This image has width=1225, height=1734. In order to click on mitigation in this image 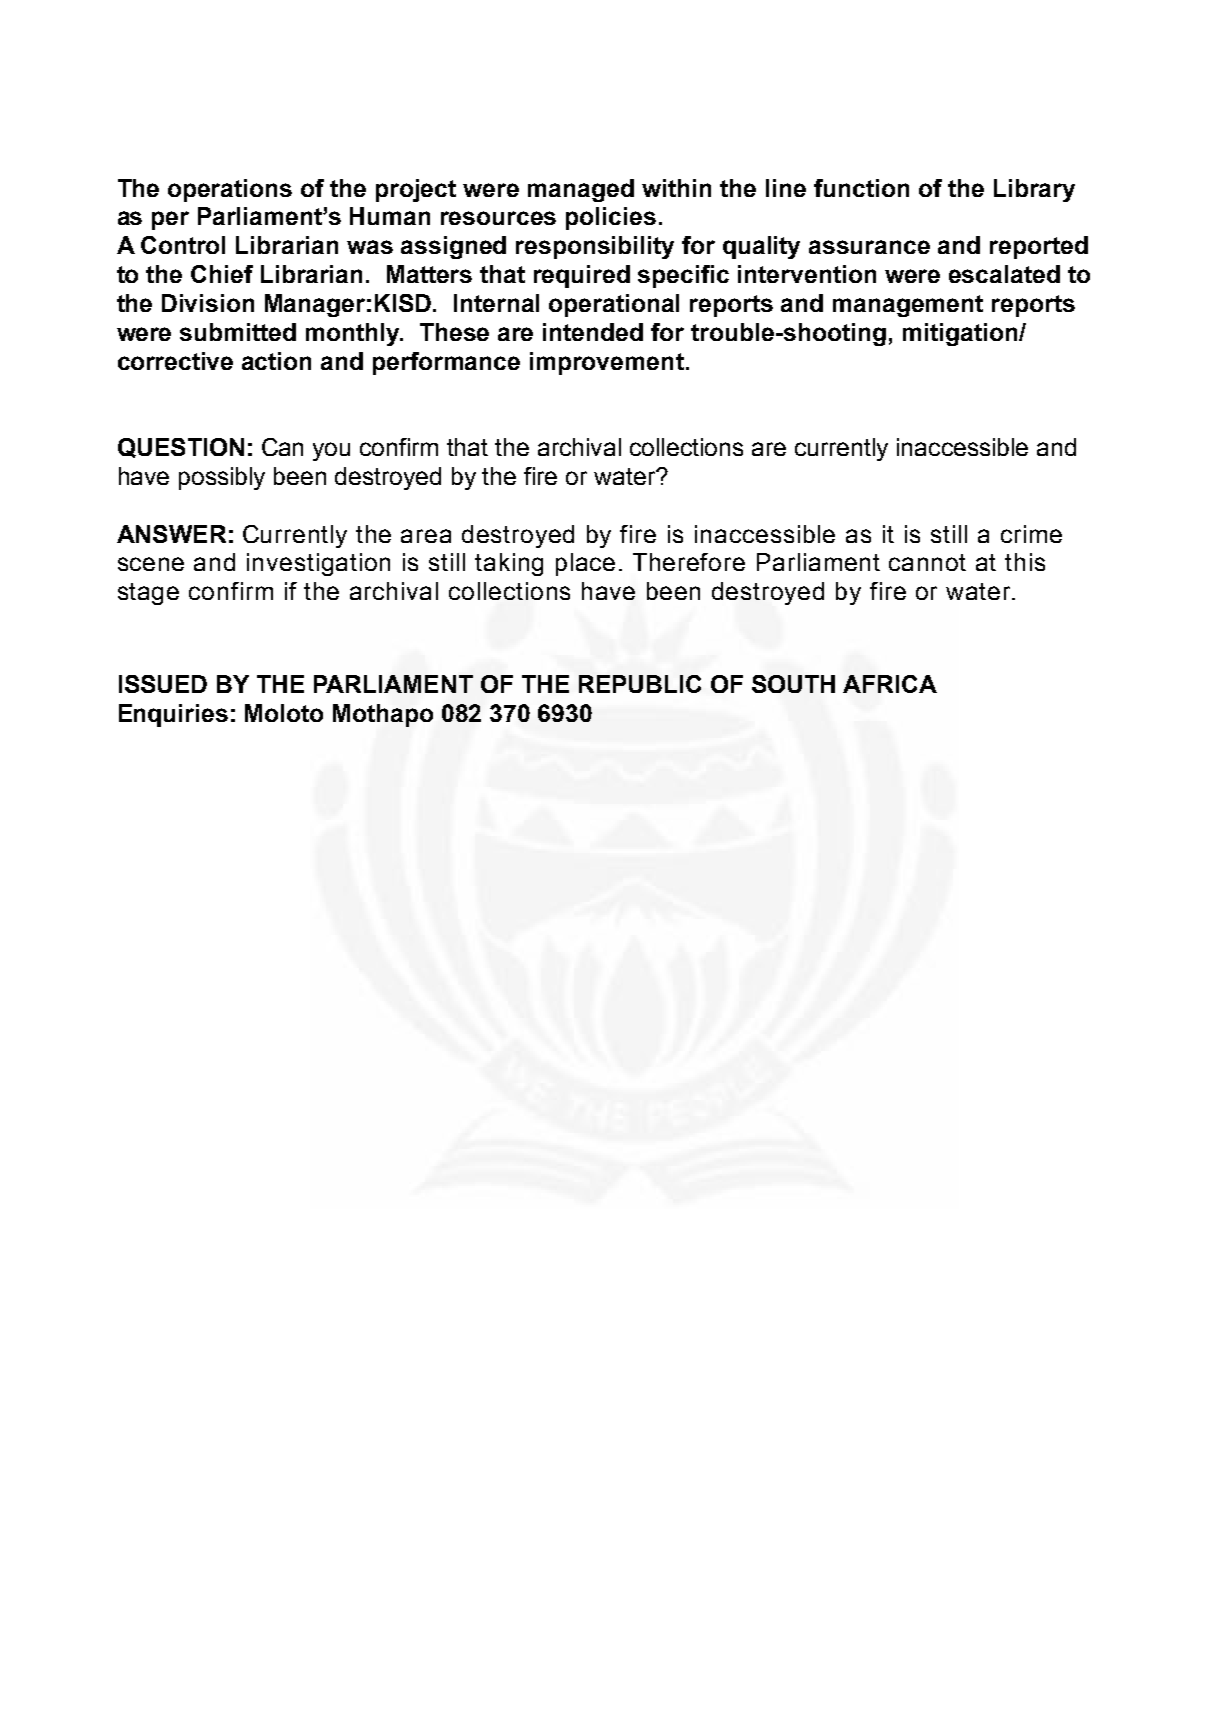, I will do `click(961, 334)`.
